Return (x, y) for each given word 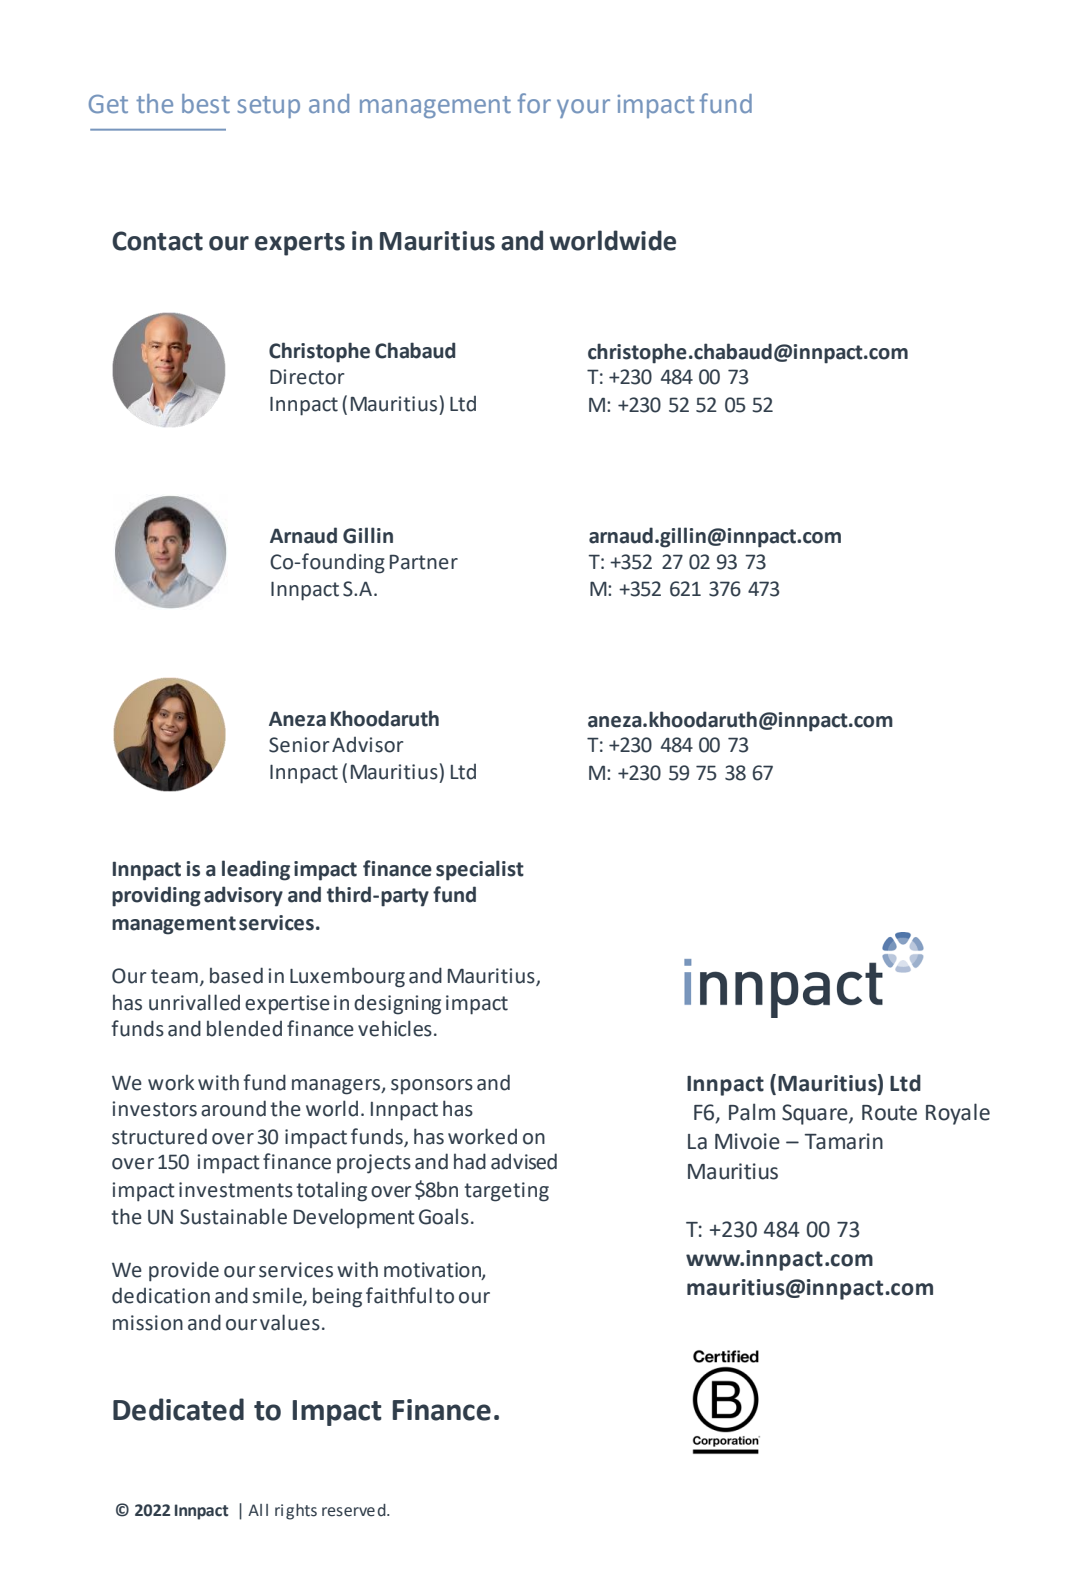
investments (236, 1190)
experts (300, 244)
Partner (424, 562)
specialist (480, 870)
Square (816, 1114)
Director (307, 377)
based (236, 975)
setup (268, 107)
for (534, 103)
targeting (506, 1192)
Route (889, 1113)
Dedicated (178, 1409)
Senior (299, 745)
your (583, 108)
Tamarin (844, 1141)
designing (397, 1004)
